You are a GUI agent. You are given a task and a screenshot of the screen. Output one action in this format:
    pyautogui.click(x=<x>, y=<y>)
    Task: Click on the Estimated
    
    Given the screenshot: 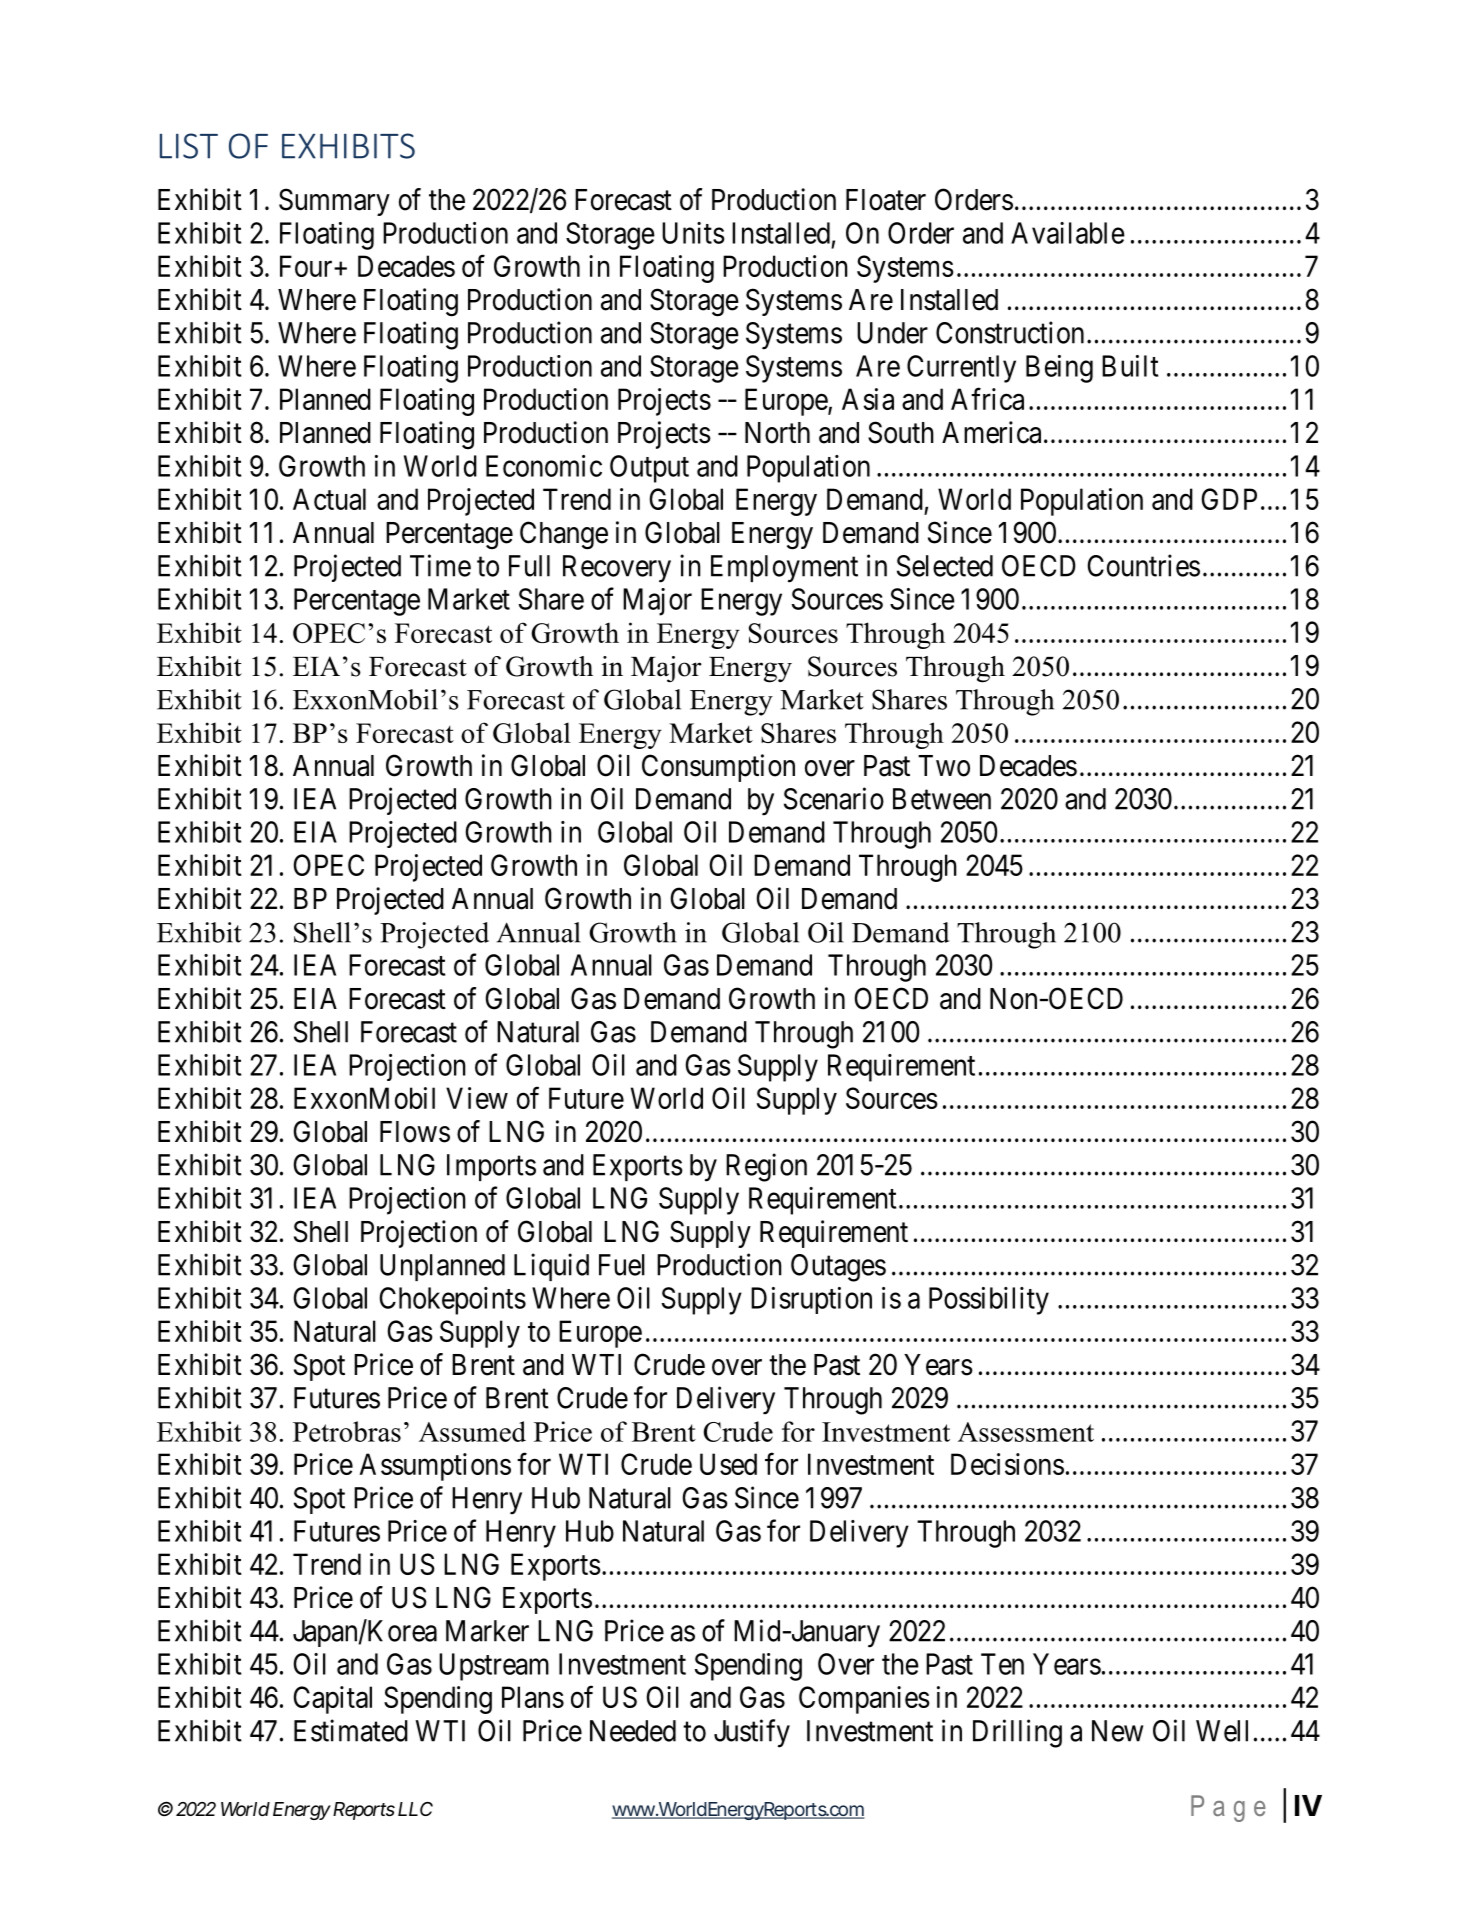 What is the action you would take?
    pyautogui.click(x=351, y=1730)
